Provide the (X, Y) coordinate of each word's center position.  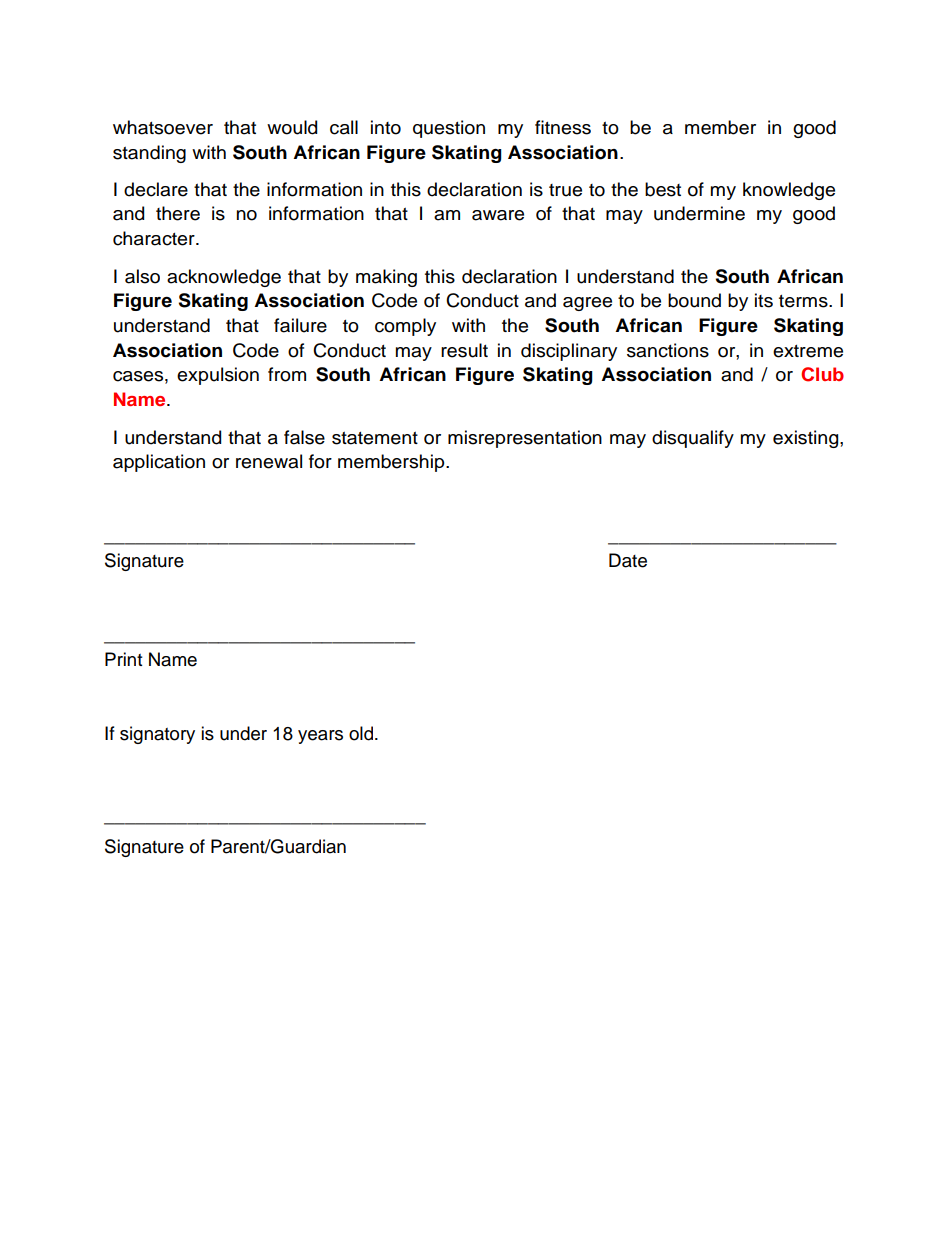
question (449, 129)
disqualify (693, 439)
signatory (157, 735)
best (663, 189)
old (362, 733)
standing (149, 154)
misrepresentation (525, 439)
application (159, 463)
